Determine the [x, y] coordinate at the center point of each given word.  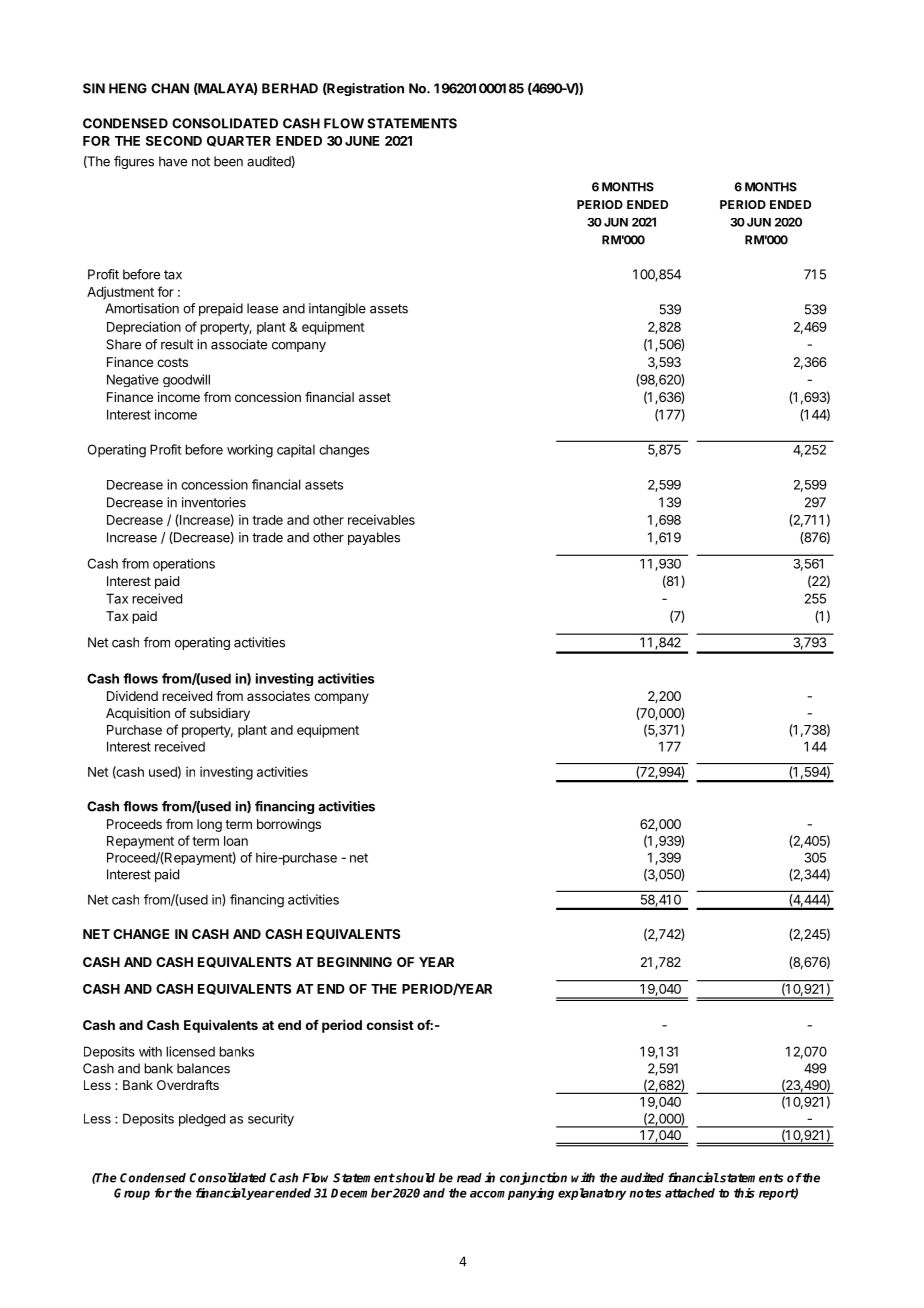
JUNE [362, 141]
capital [296, 450]
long [209, 825]
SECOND [174, 141]
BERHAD [290, 88]
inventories [214, 502]
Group [132, 1194]
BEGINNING [354, 962]
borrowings [289, 825]
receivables [381, 520]
